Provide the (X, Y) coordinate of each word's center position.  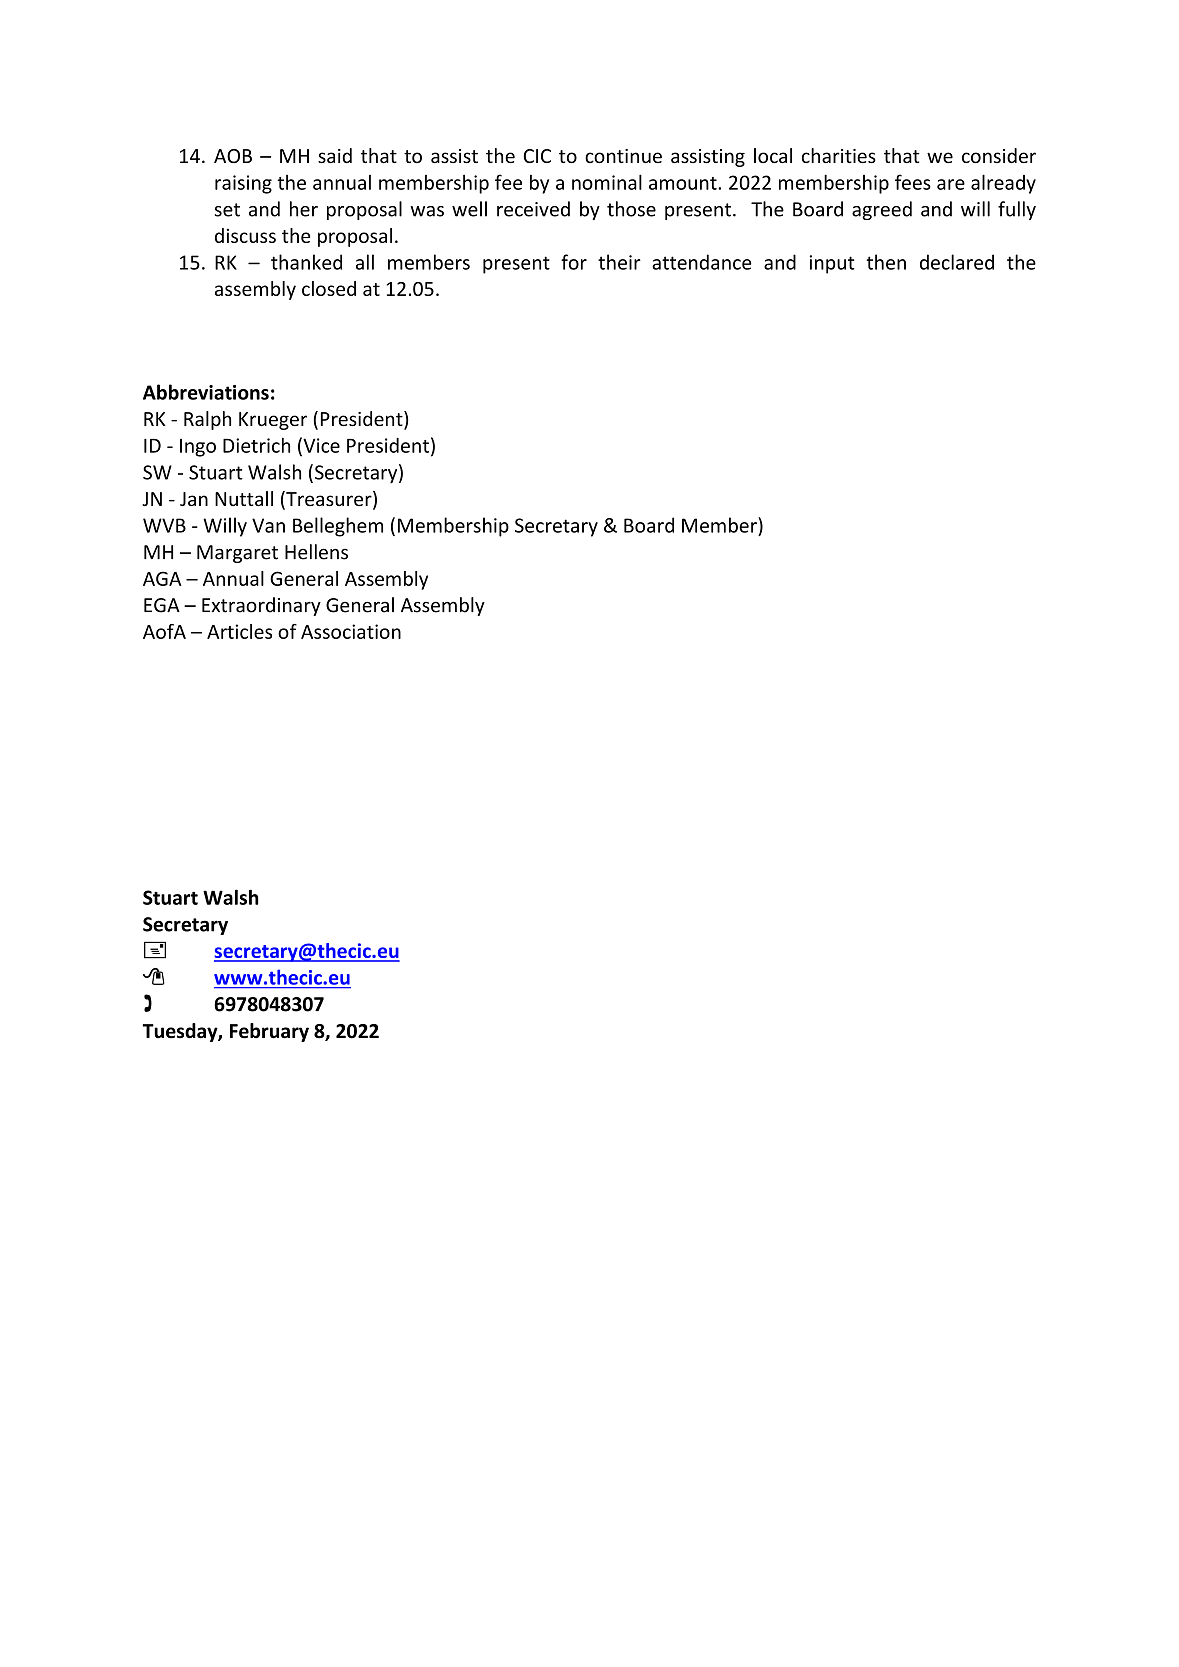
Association (351, 631)
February (269, 1032)
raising (243, 184)
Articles (239, 631)
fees (913, 182)
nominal (607, 182)
